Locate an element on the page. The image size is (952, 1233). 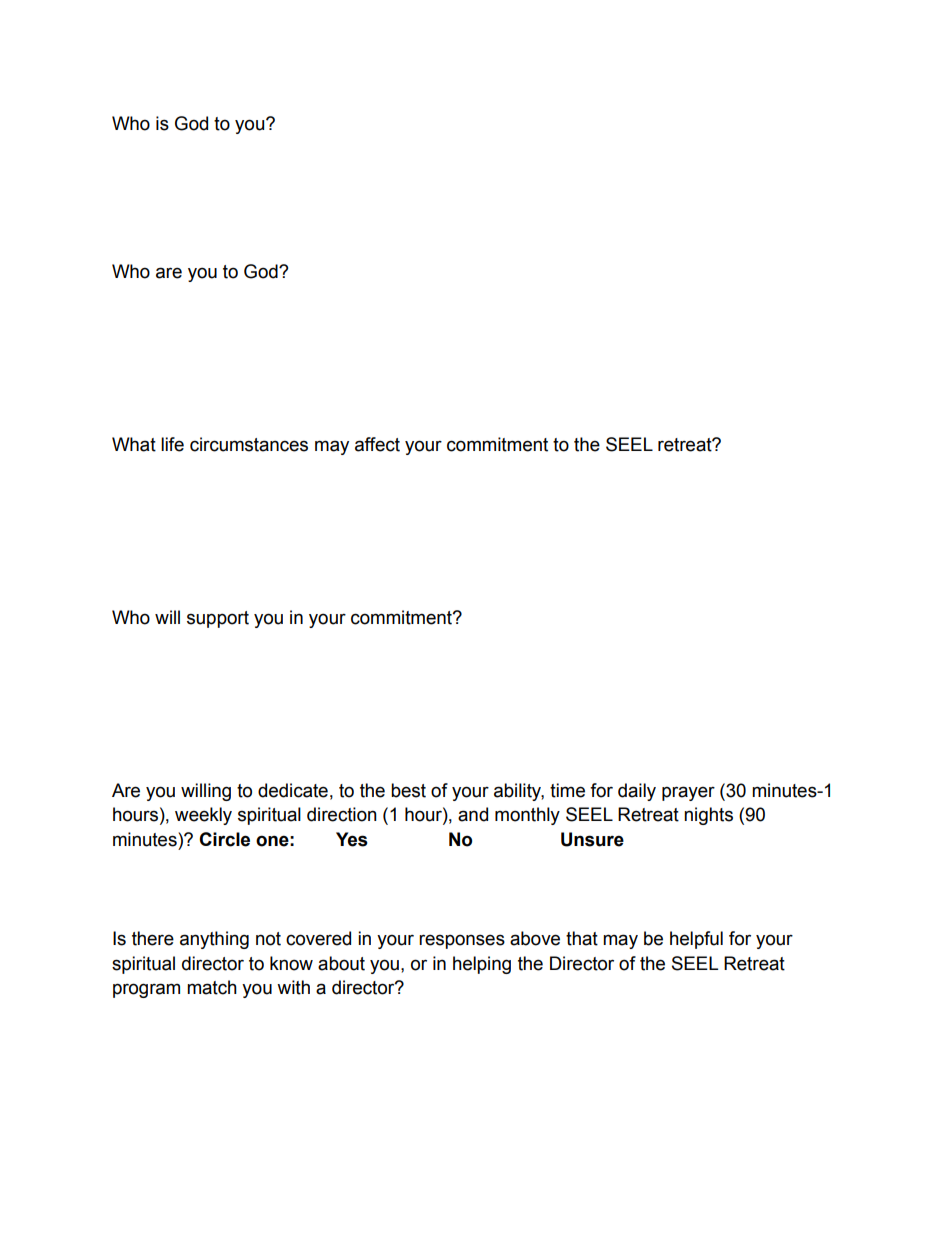
weekly is located at coordinates (203, 816).
